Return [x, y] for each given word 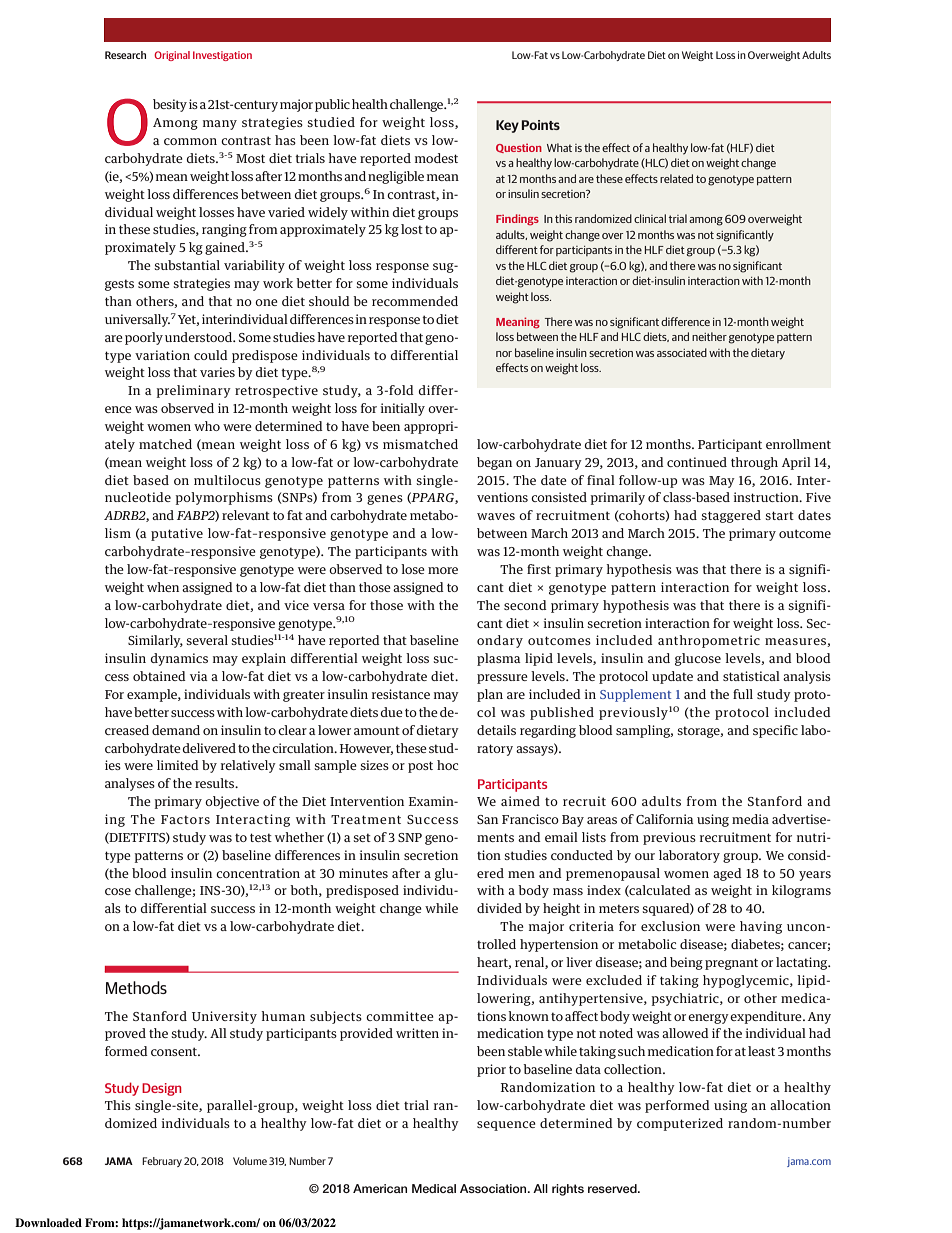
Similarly [155, 641]
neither [709, 336]
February [162, 1162]
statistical [751, 676]
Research [125, 55]
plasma [499, 659]
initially [402, 409]
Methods [136, 987]
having [761, 927]
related [676, 178]
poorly [144, 338]
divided [499, 908]
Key [507, 126]
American [380, 1188]
